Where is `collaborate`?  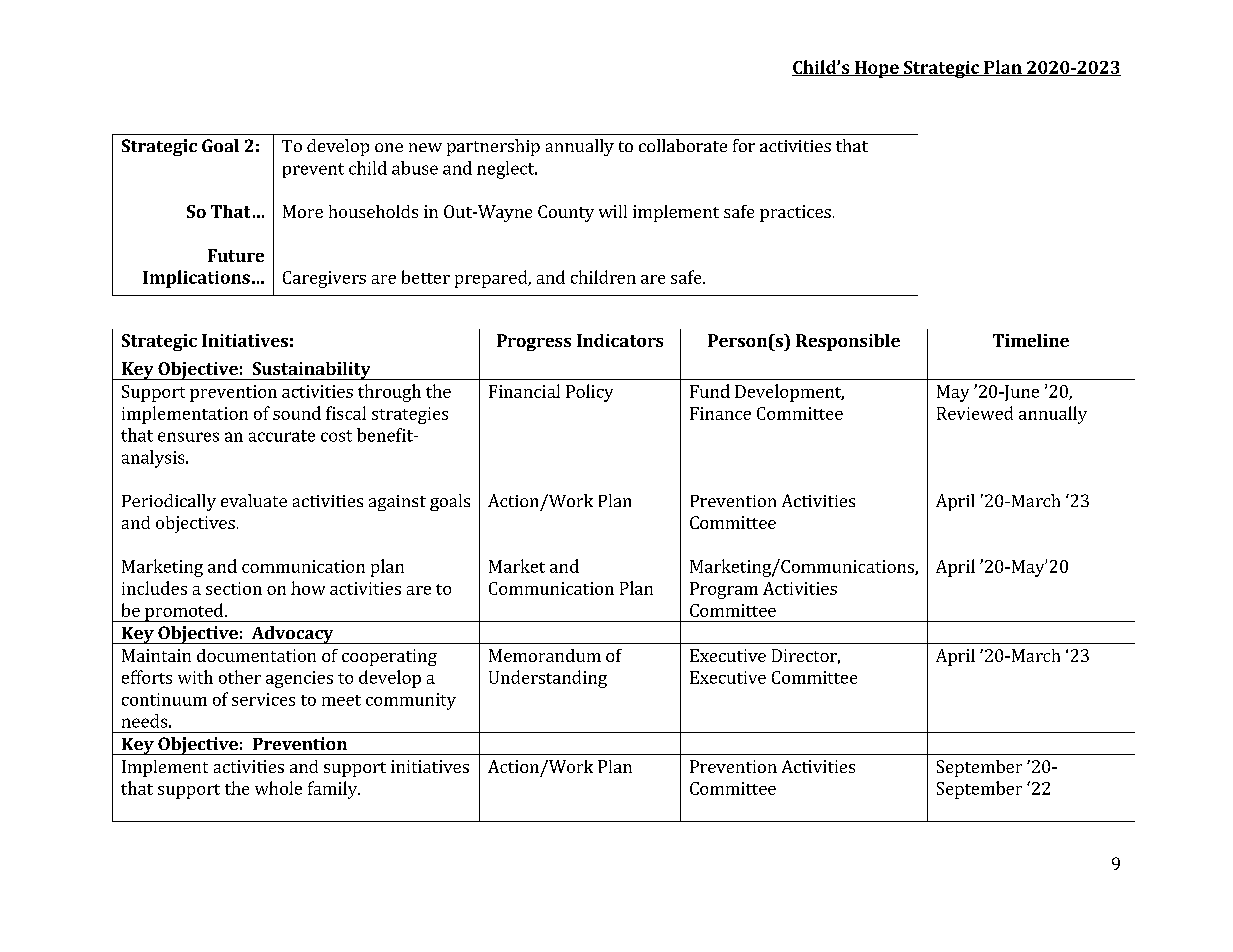
collaborate is located at coordinates (683, 145).
